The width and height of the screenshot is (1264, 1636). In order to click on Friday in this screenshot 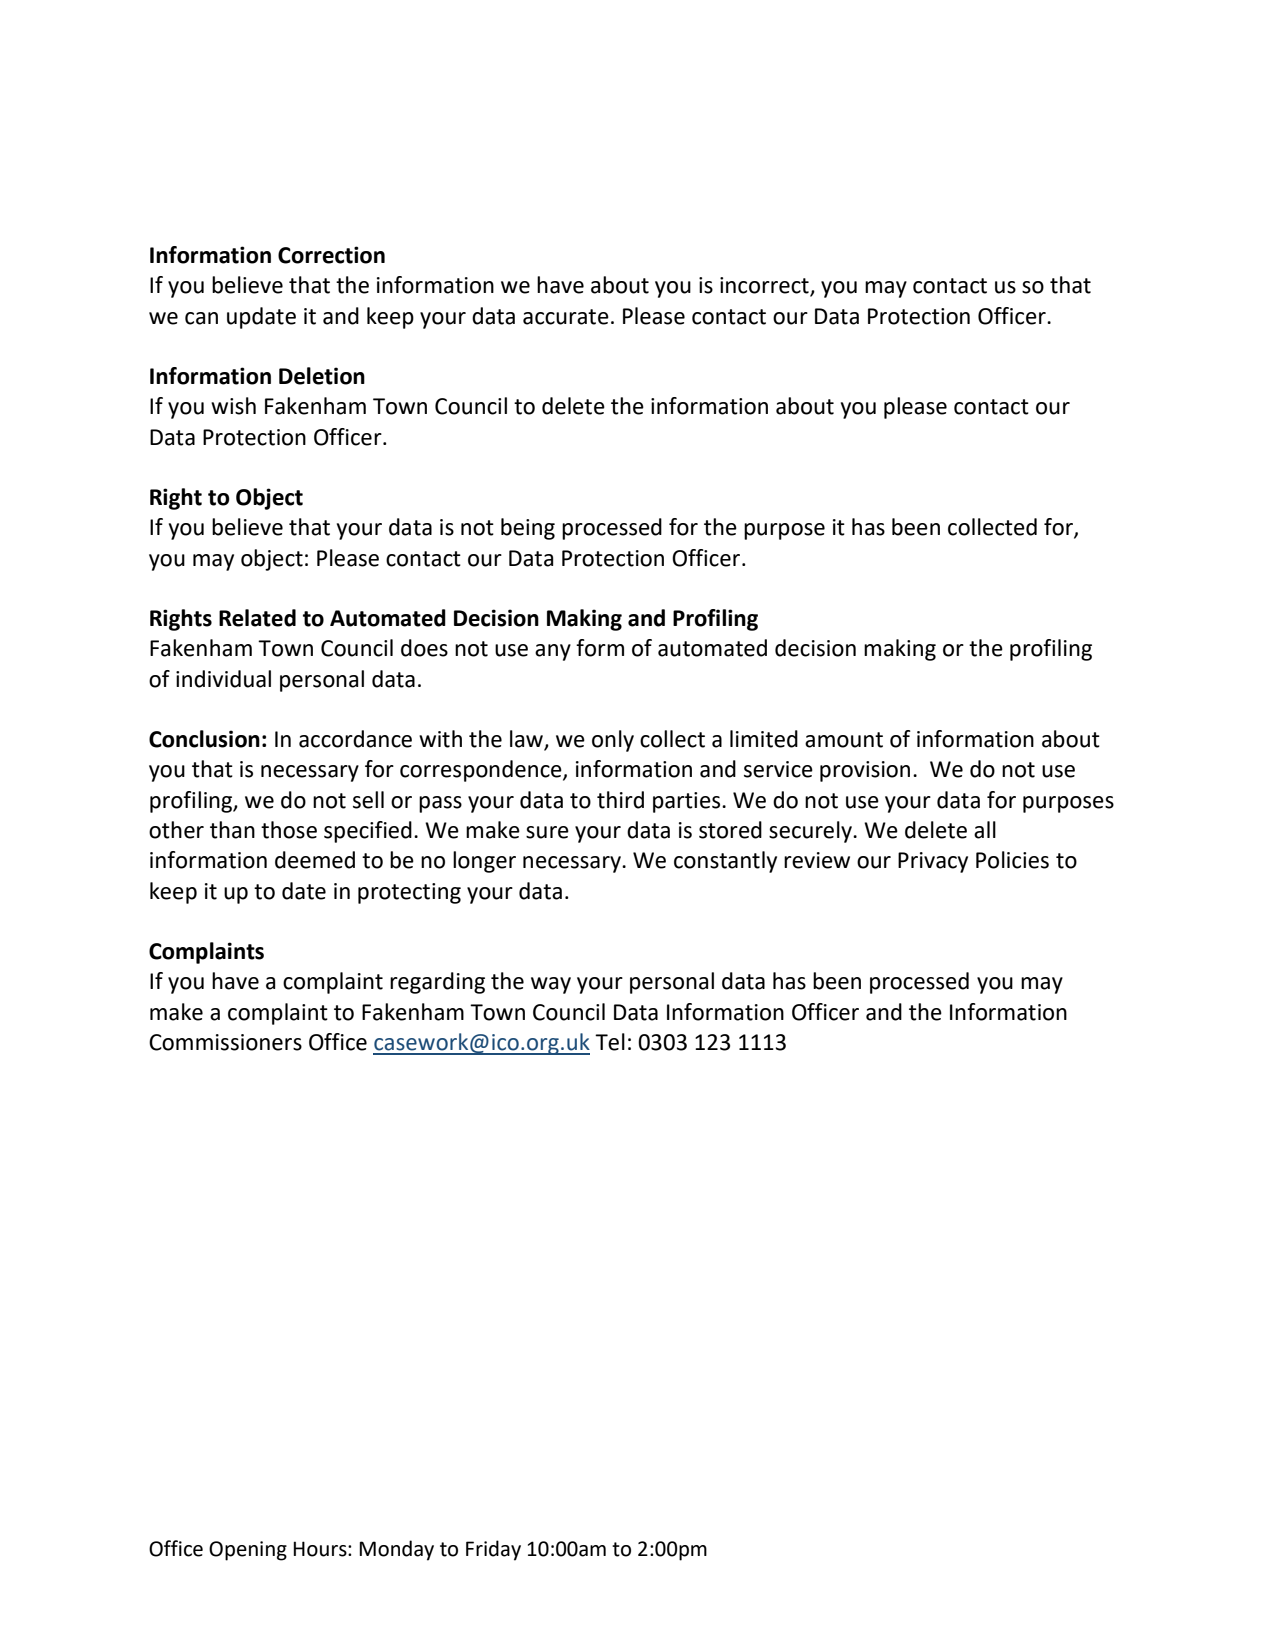, I will do `click(493, 1550)`.
